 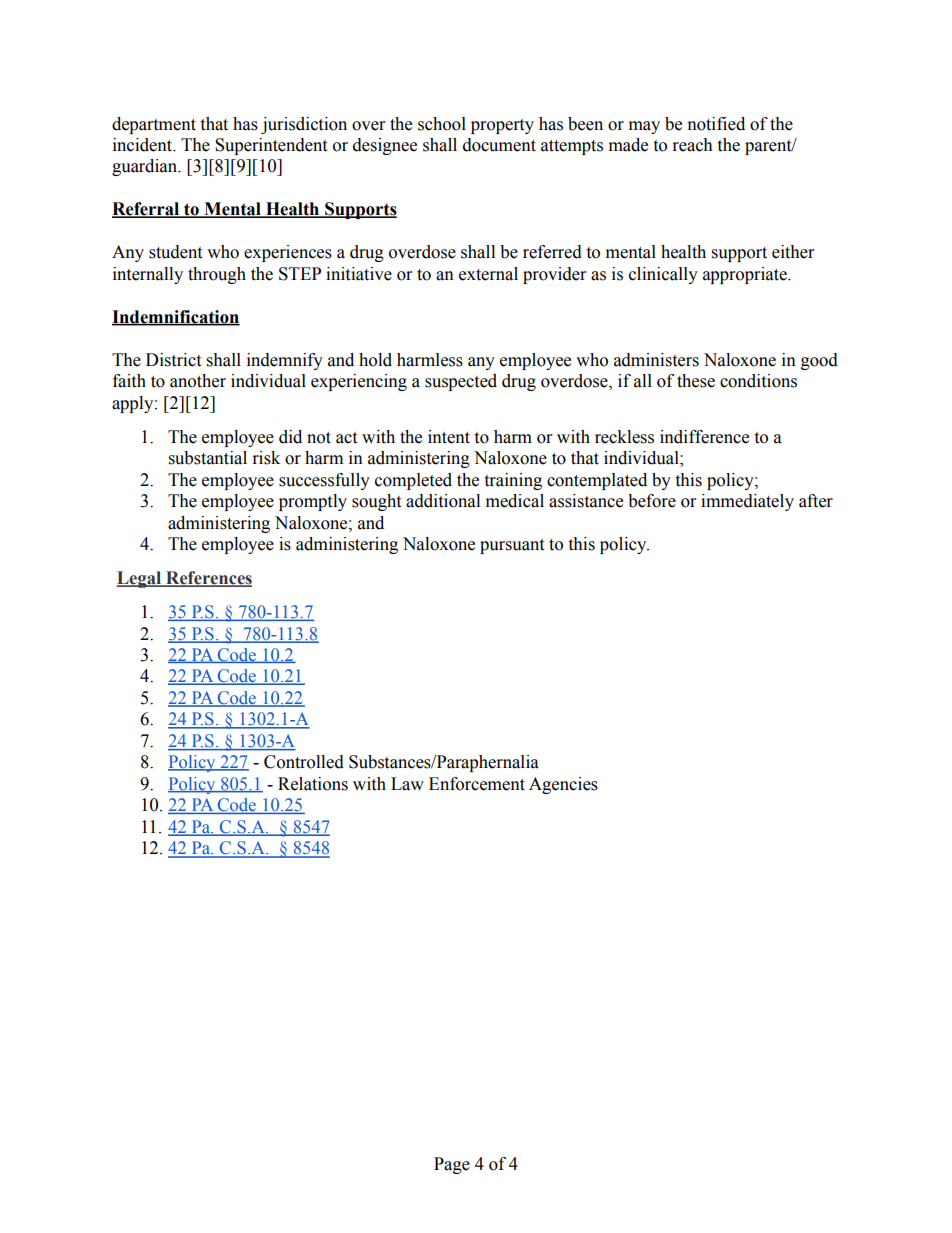 I want to click on suspected, so click(x=461, y=382).
